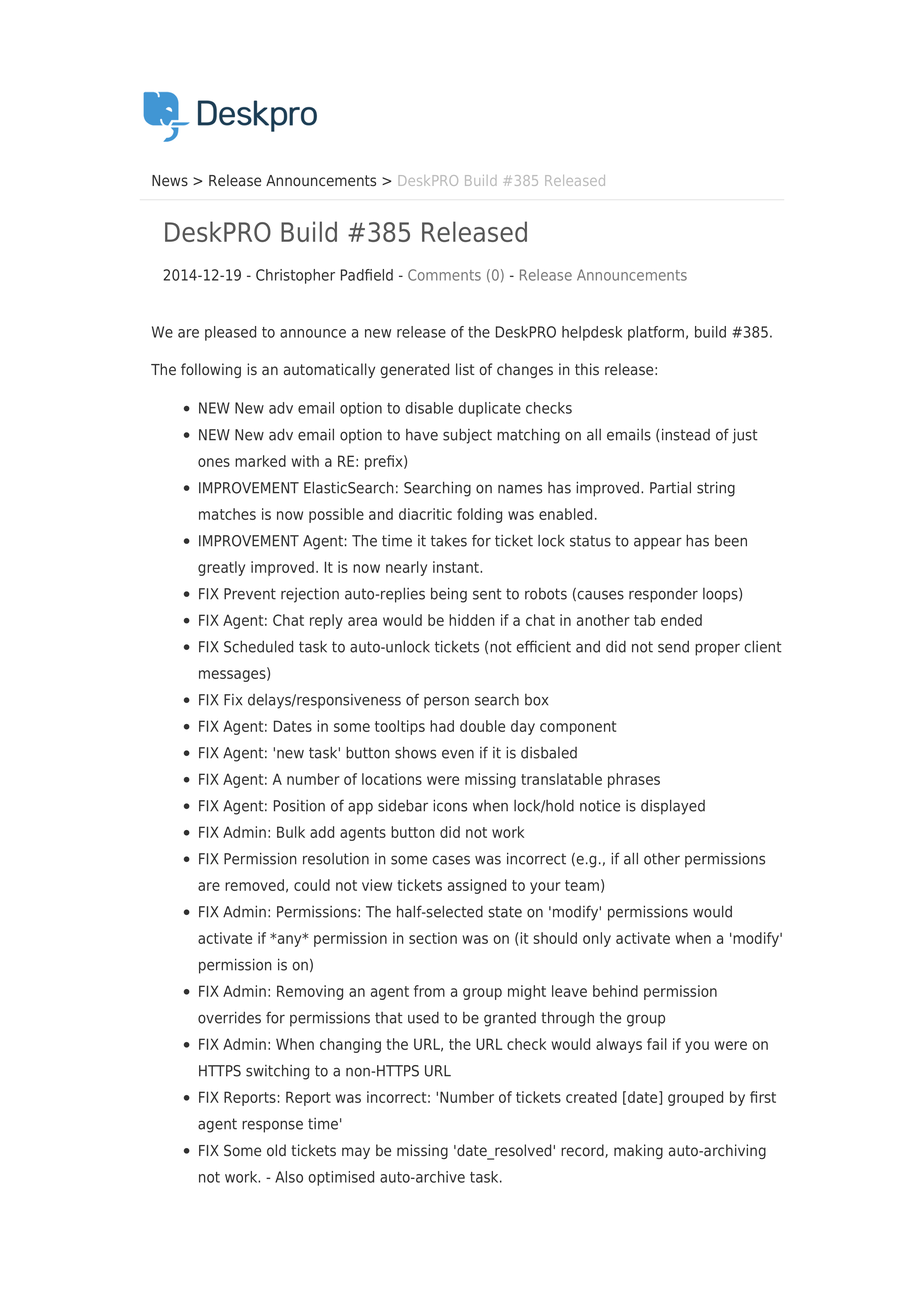 The height and width of the image is (1308, 924). Describe the element at coordinates (656, 333) in the image. I see `platform` at that location.
